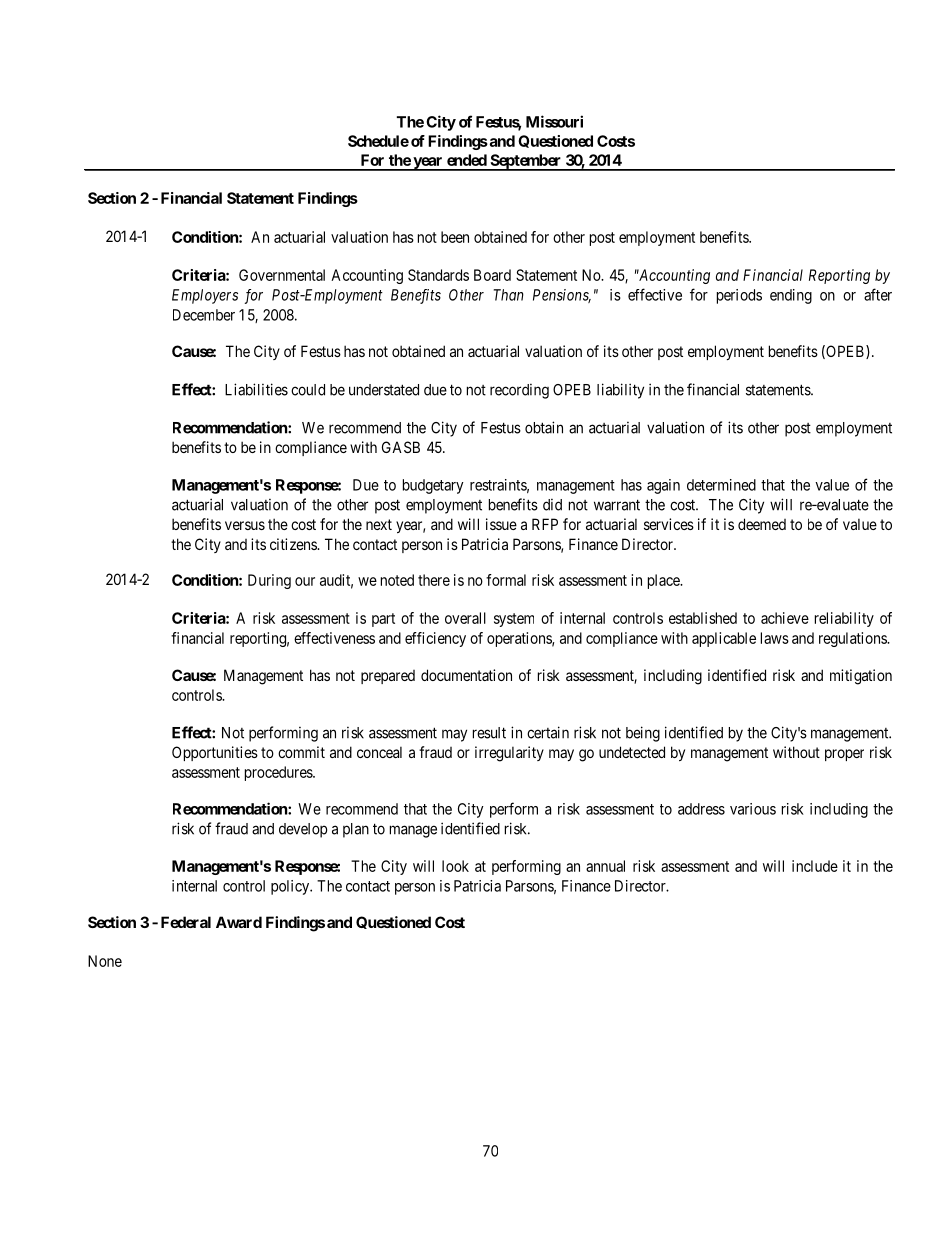 The image size is (952, 1233). Describe the element at coordinates (466, 675) in the screenshot. I see `documentation` at that location.
